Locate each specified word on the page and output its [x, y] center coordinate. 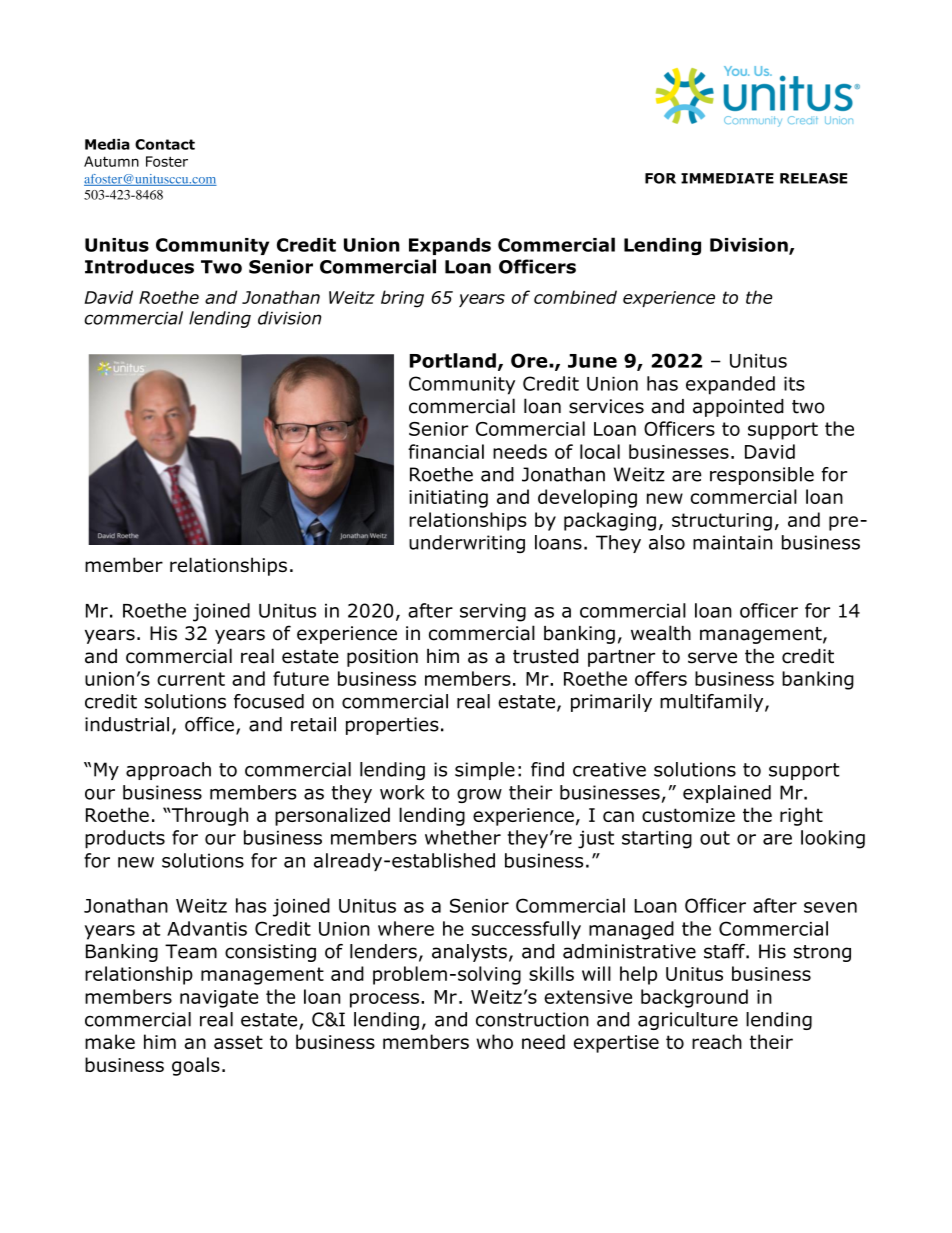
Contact [165, 144]
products [125, 839]
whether [463, 837]
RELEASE [814, 178]
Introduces [139, 266]
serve [712, 658]
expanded [730, 385]
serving [493, 612]
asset [238, 1042]
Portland [453, 360]
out [715, 838]
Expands [450, 246]
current [191, 679]
